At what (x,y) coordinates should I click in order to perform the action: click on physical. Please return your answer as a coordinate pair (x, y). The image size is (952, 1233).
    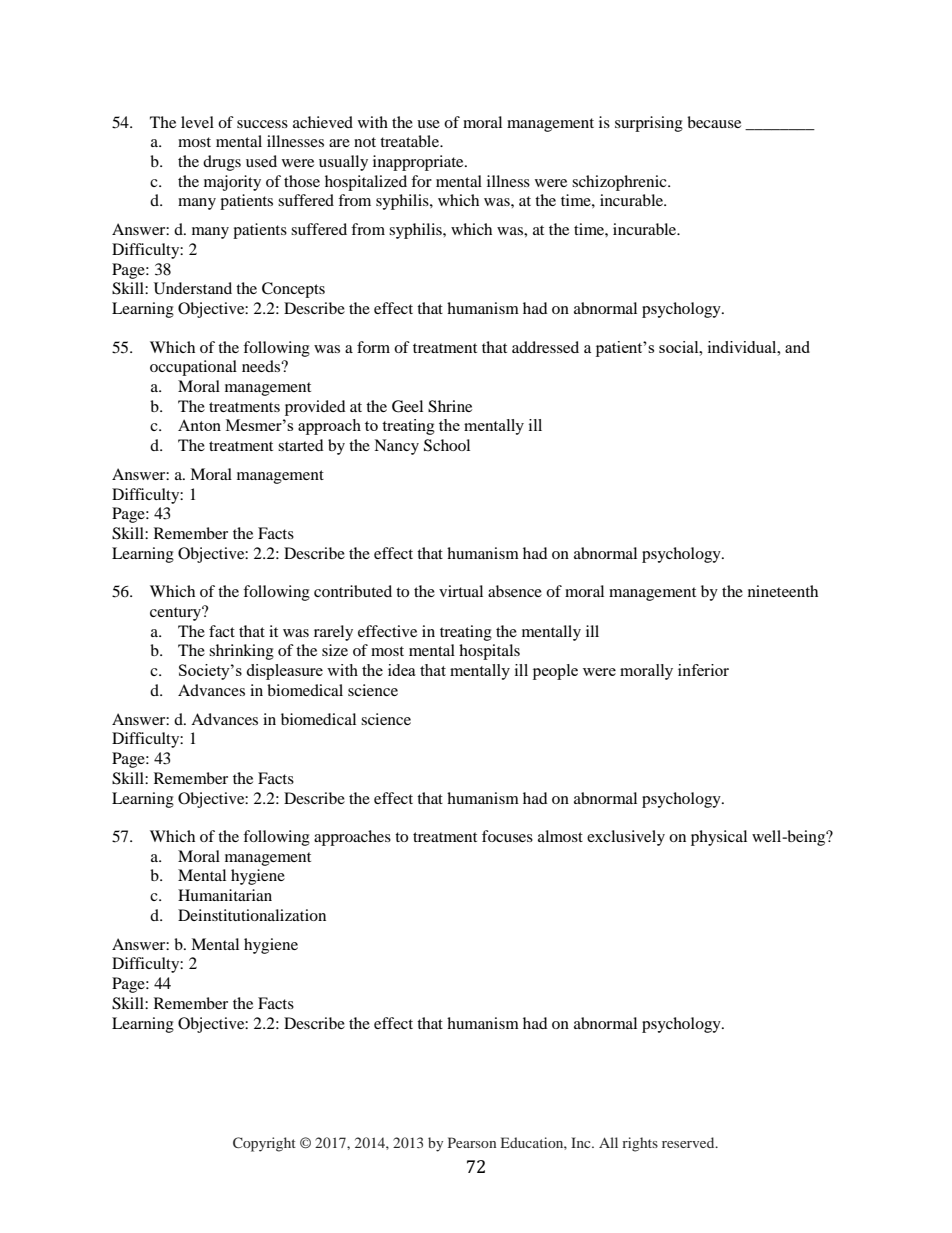
    Looking at the image, I should click on (719, 838).
